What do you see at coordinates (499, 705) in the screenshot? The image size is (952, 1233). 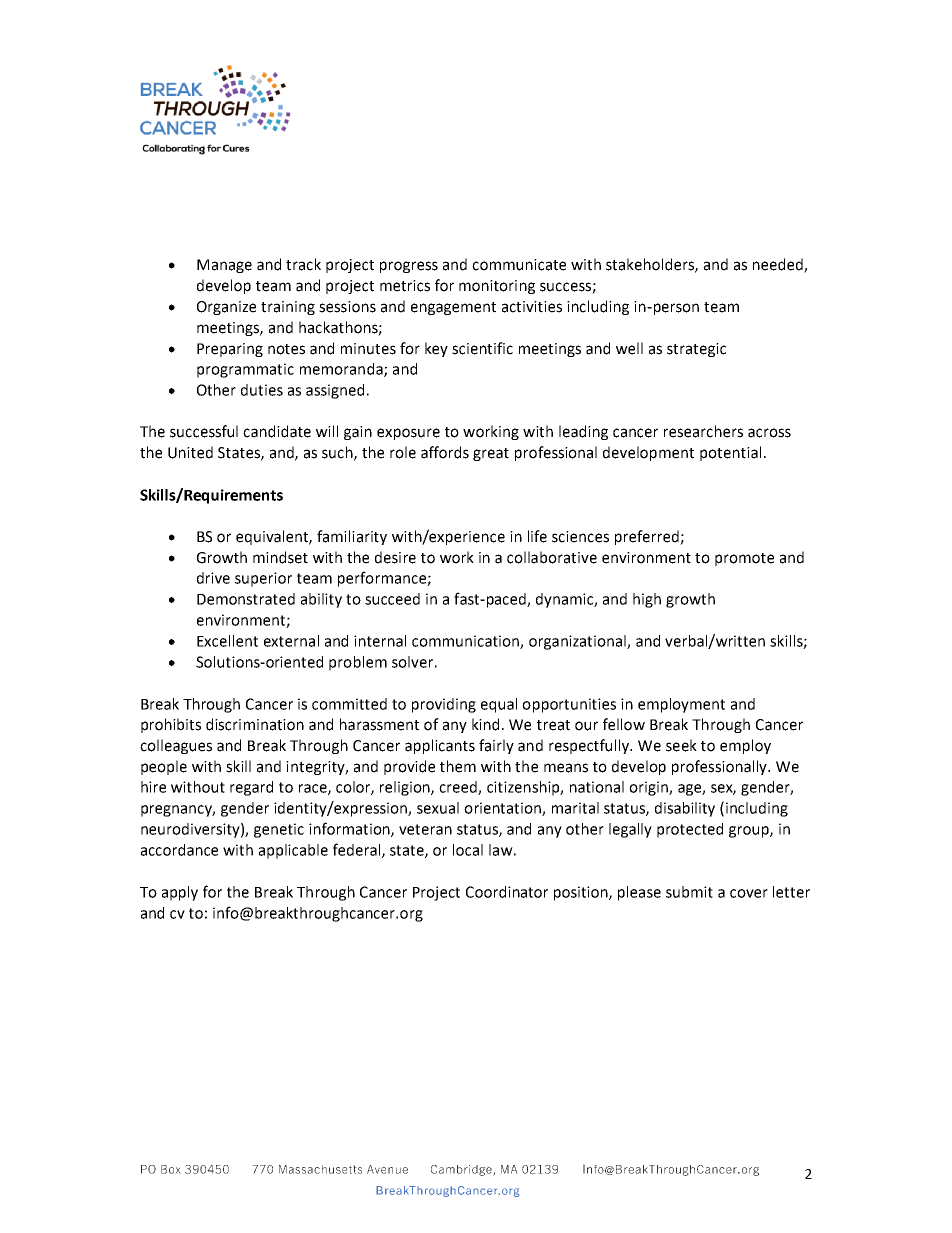 I see `equal` at bounding box center [499, 705].
